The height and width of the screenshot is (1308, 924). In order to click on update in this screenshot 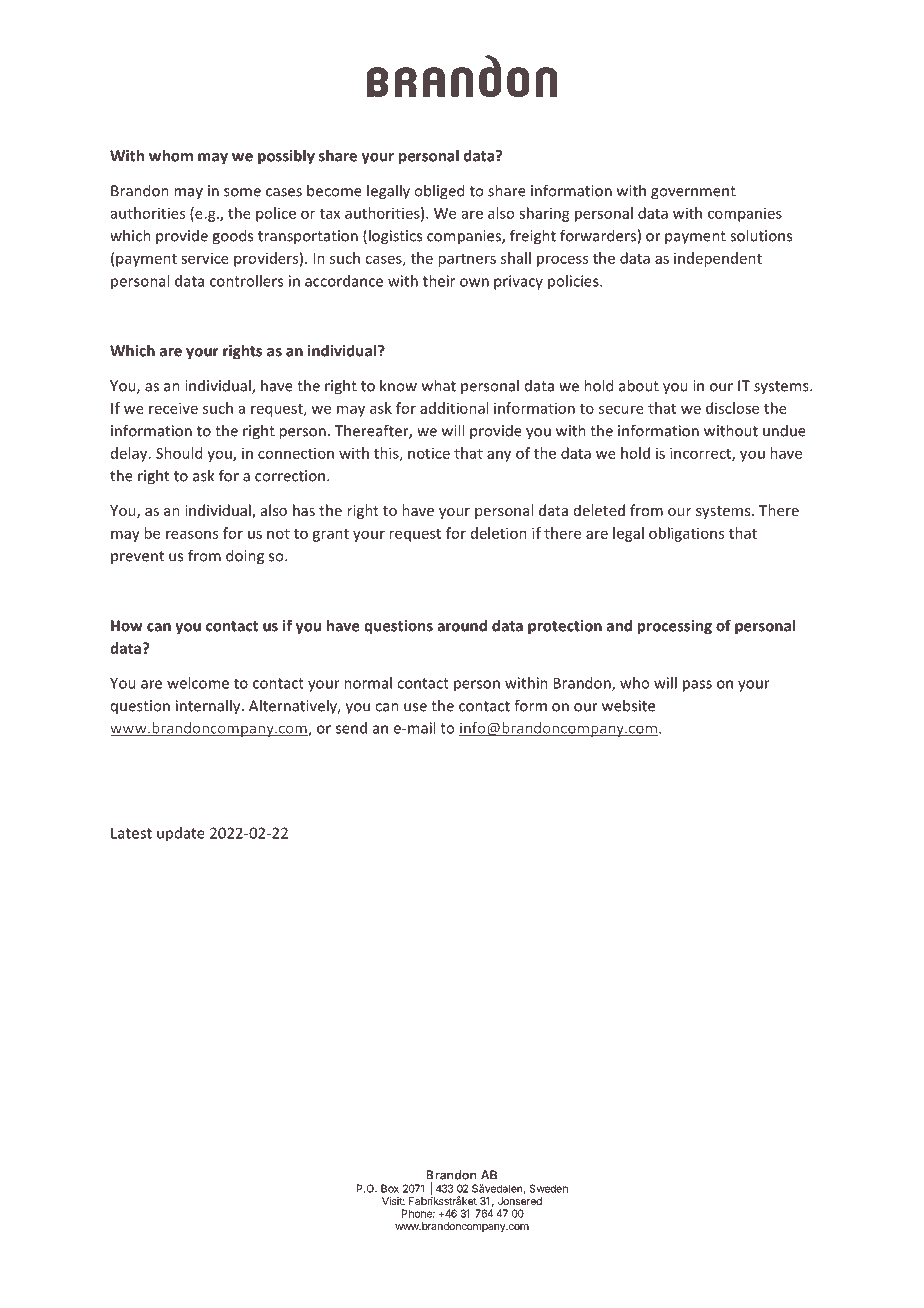, I will do `click(181, 834)`.
